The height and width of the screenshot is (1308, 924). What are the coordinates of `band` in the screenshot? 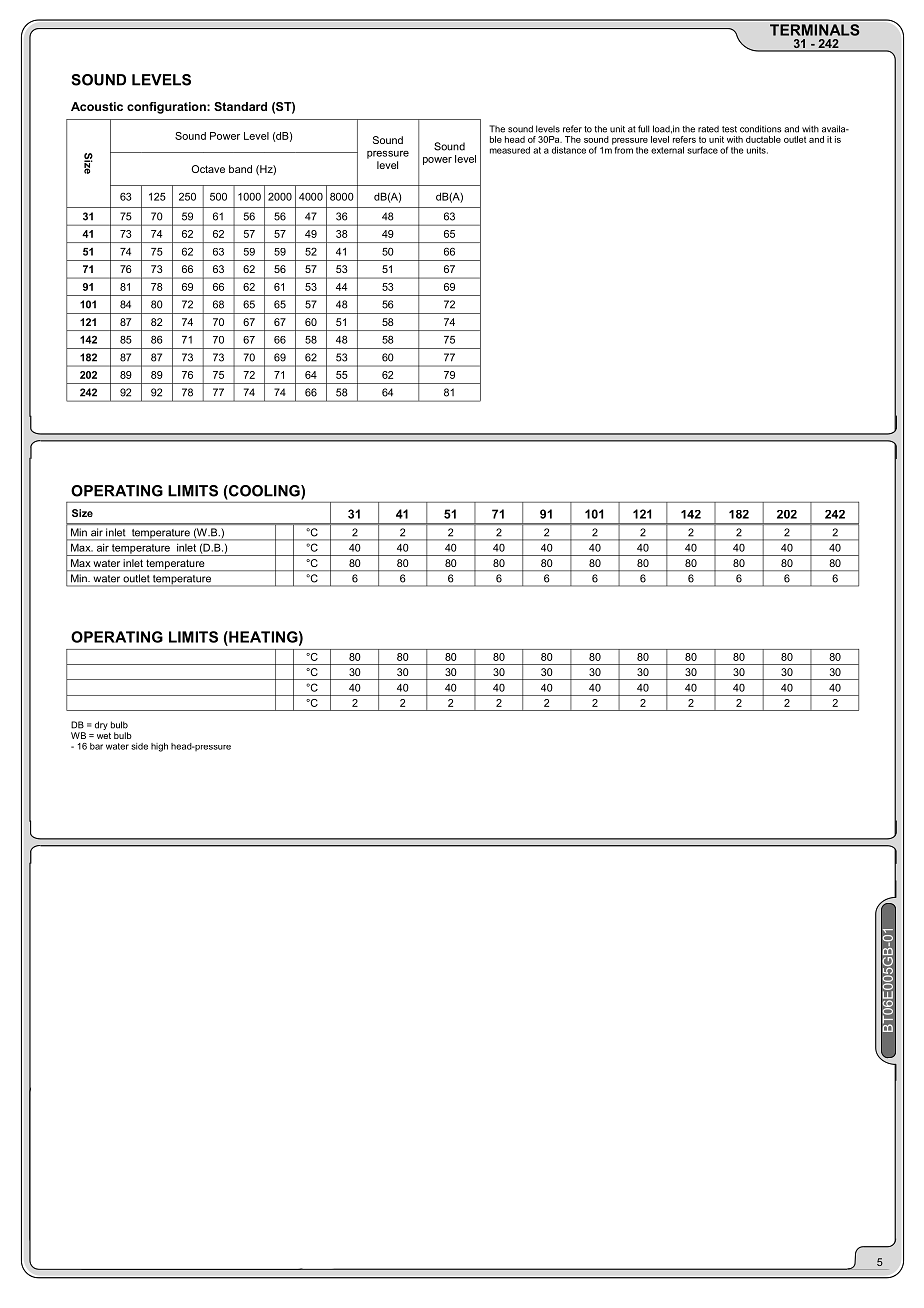 It's located at (240, 169).
